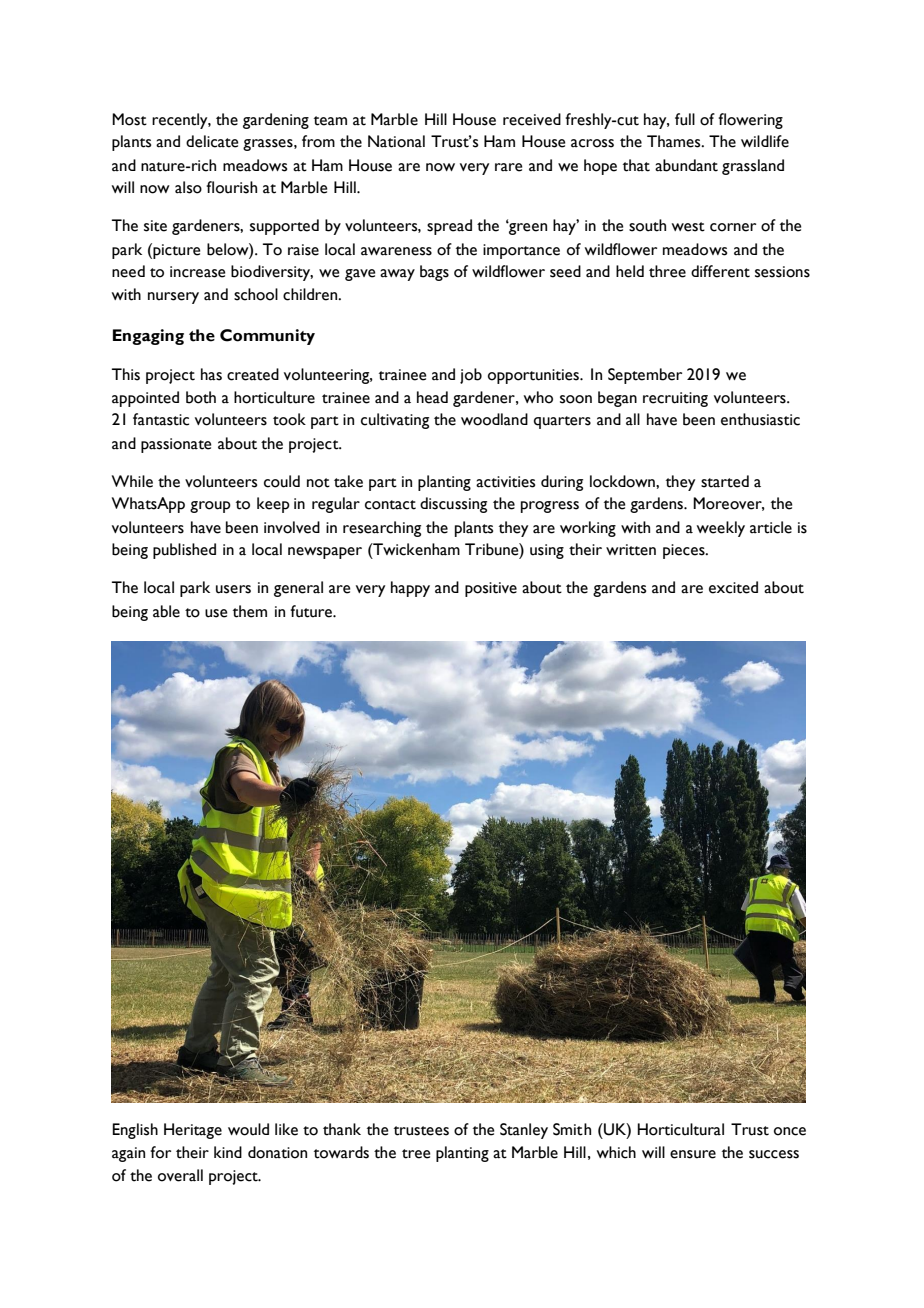  What do you see at coordinates (693, 1154) in the page?
I see `ensure` at bounding box center [693, 1154].
